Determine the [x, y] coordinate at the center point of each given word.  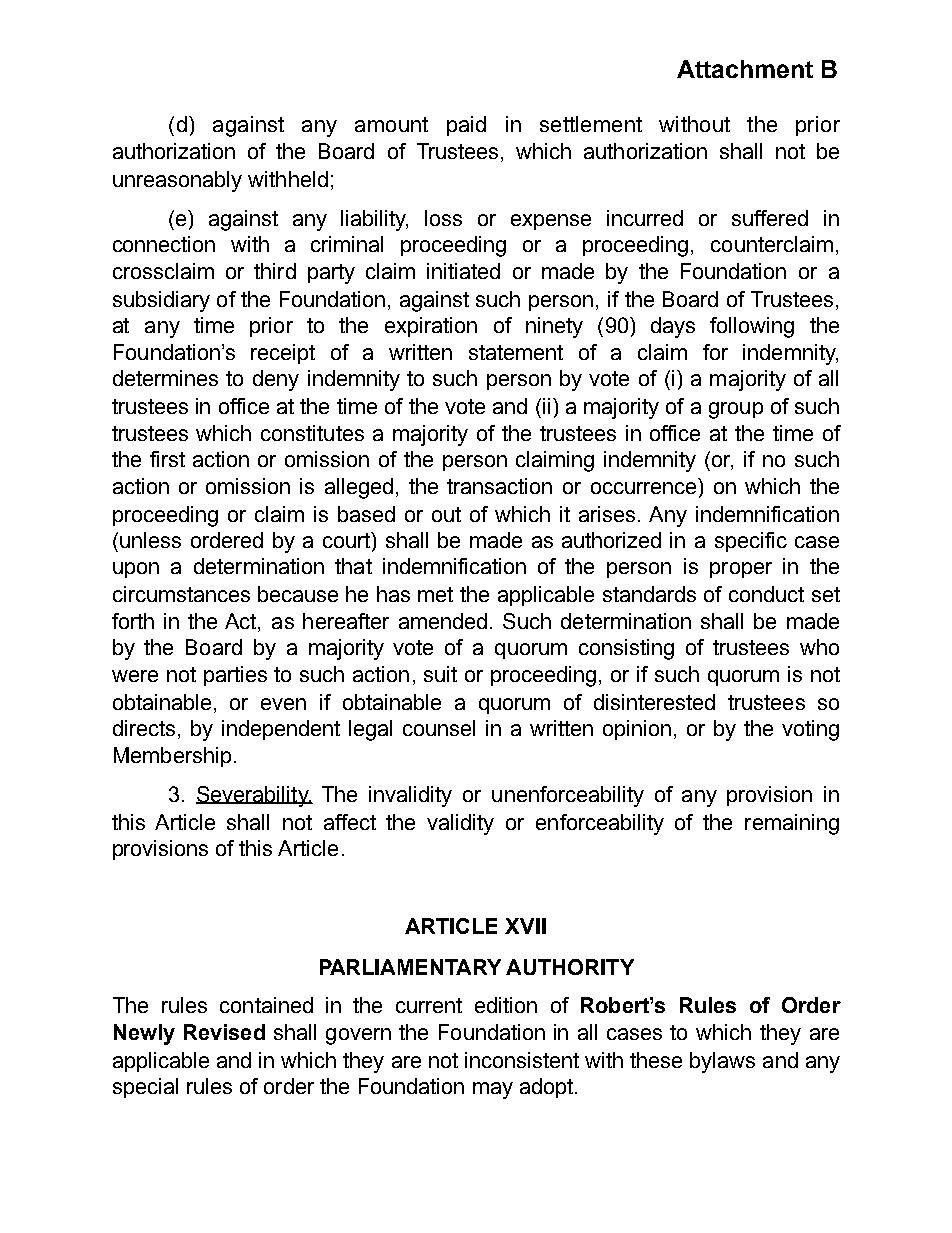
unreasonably [177, 181]
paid [466, 126]
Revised [224, 1032]
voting [810, 730]
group [736, 410]
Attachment [745, 69]
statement [516, 352]
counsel [439, 728]
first [167, 459]
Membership [172, 757]
